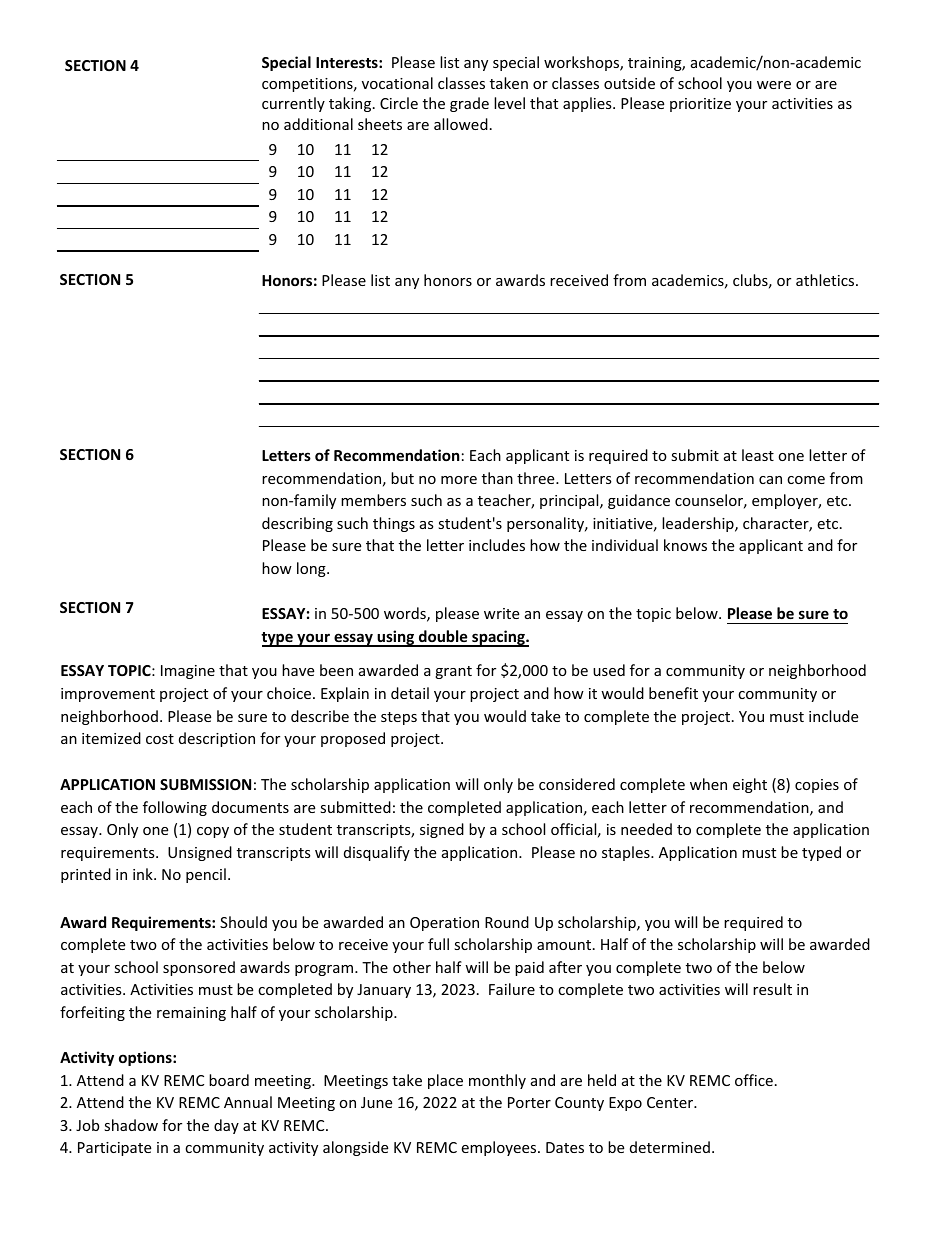 The width and height of the document is (952, 1233). I want to click on prioritize, so click(700, 105).
